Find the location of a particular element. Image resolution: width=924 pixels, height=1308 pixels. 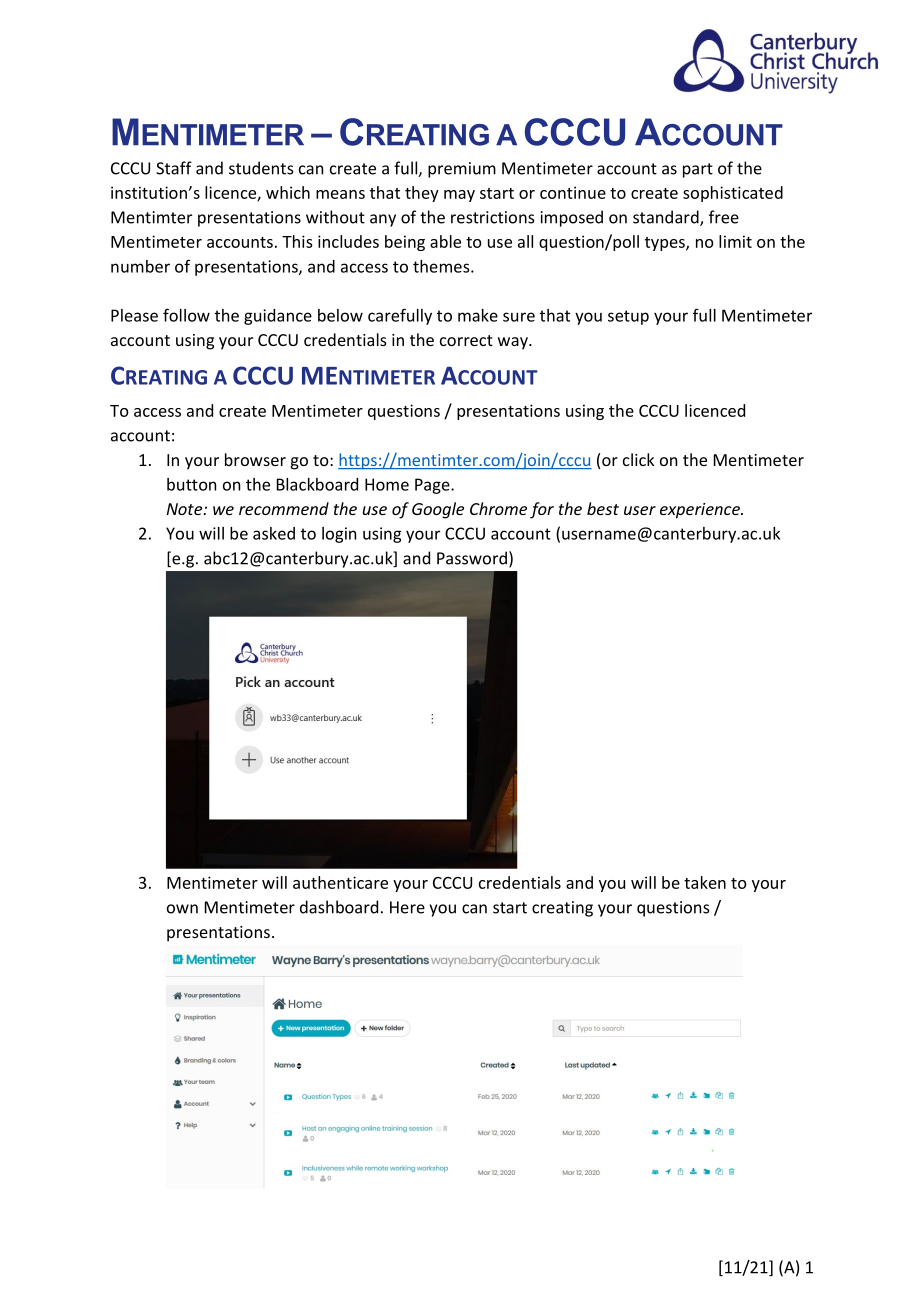

taken is located at coordinates (705, 882).
